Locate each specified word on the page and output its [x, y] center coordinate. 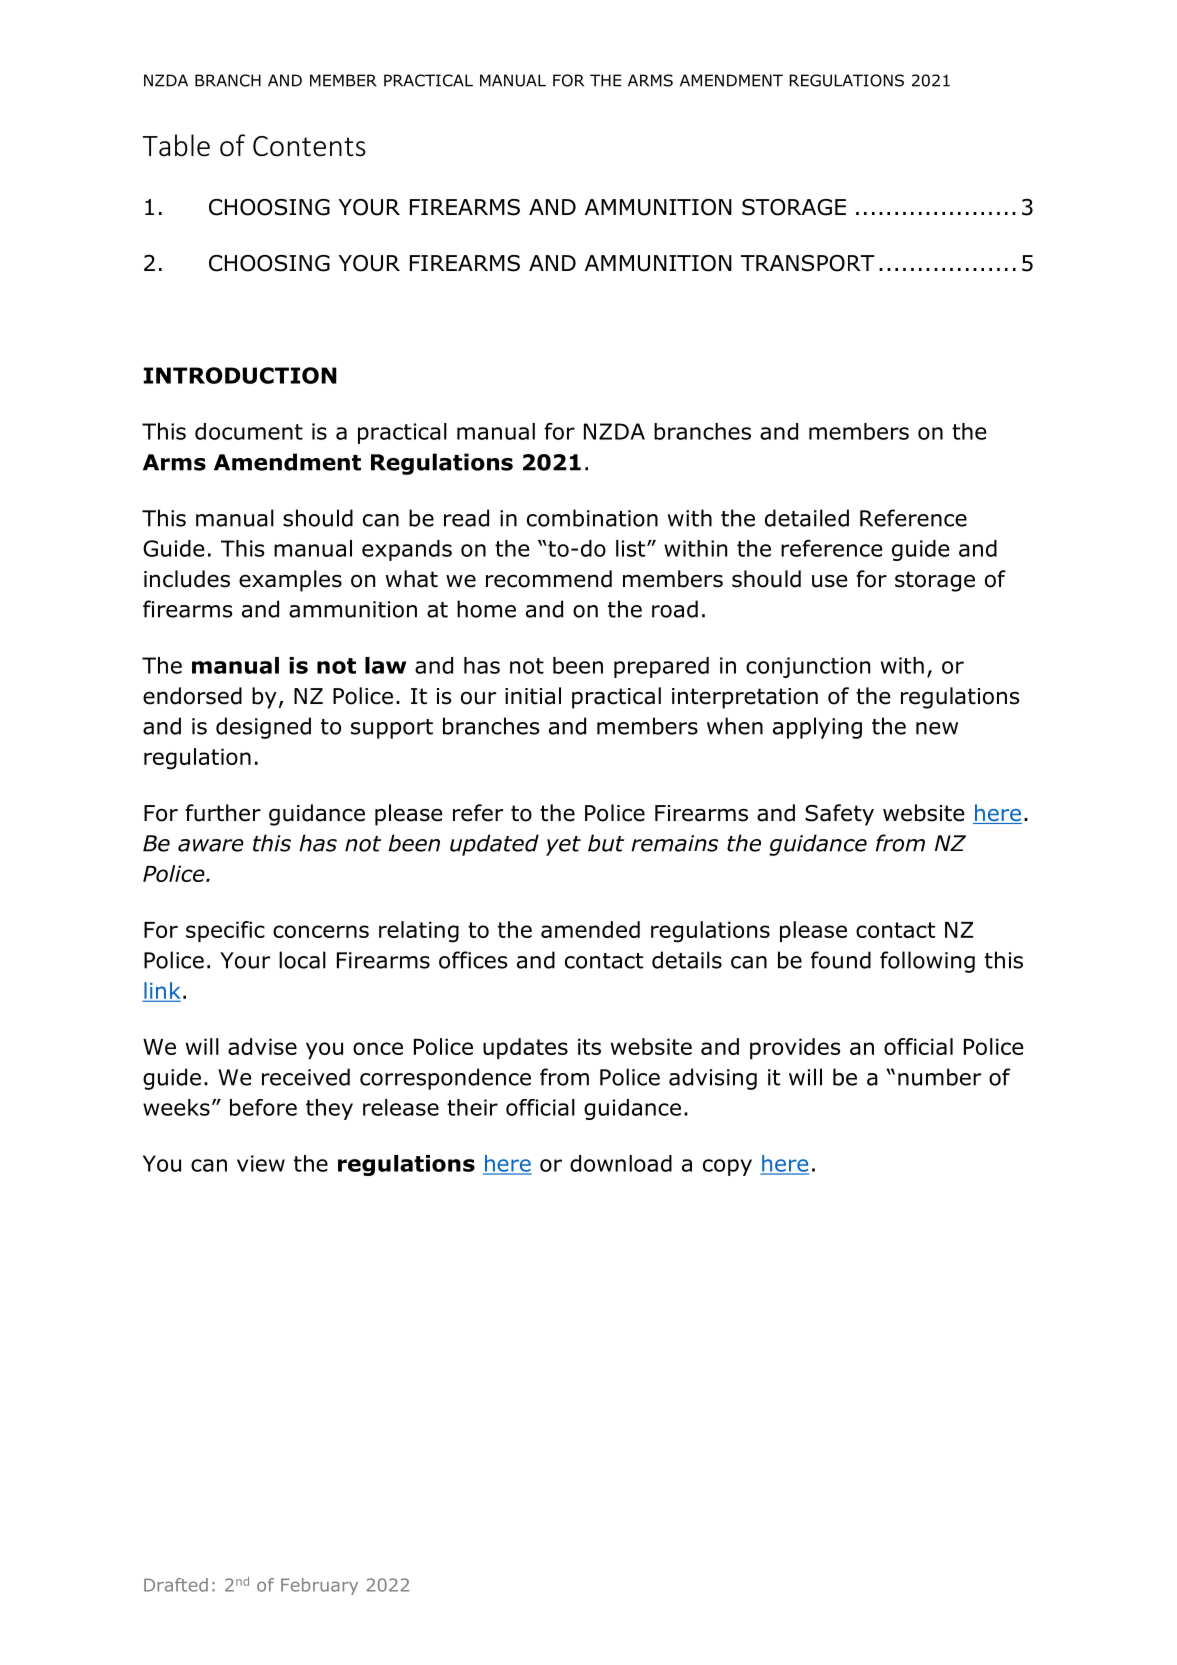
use [829, 581]
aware [211, 845]
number [939, 1077]
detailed [807, 518]
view [261, 1163]
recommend [549, 579]
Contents [309, 146]
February [319, 1586]
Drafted [176, 1585]
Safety [839, 815]
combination [592, 518]
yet [563, 846]
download [621, 1163]
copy [727, 1167]
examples [290, 581]
